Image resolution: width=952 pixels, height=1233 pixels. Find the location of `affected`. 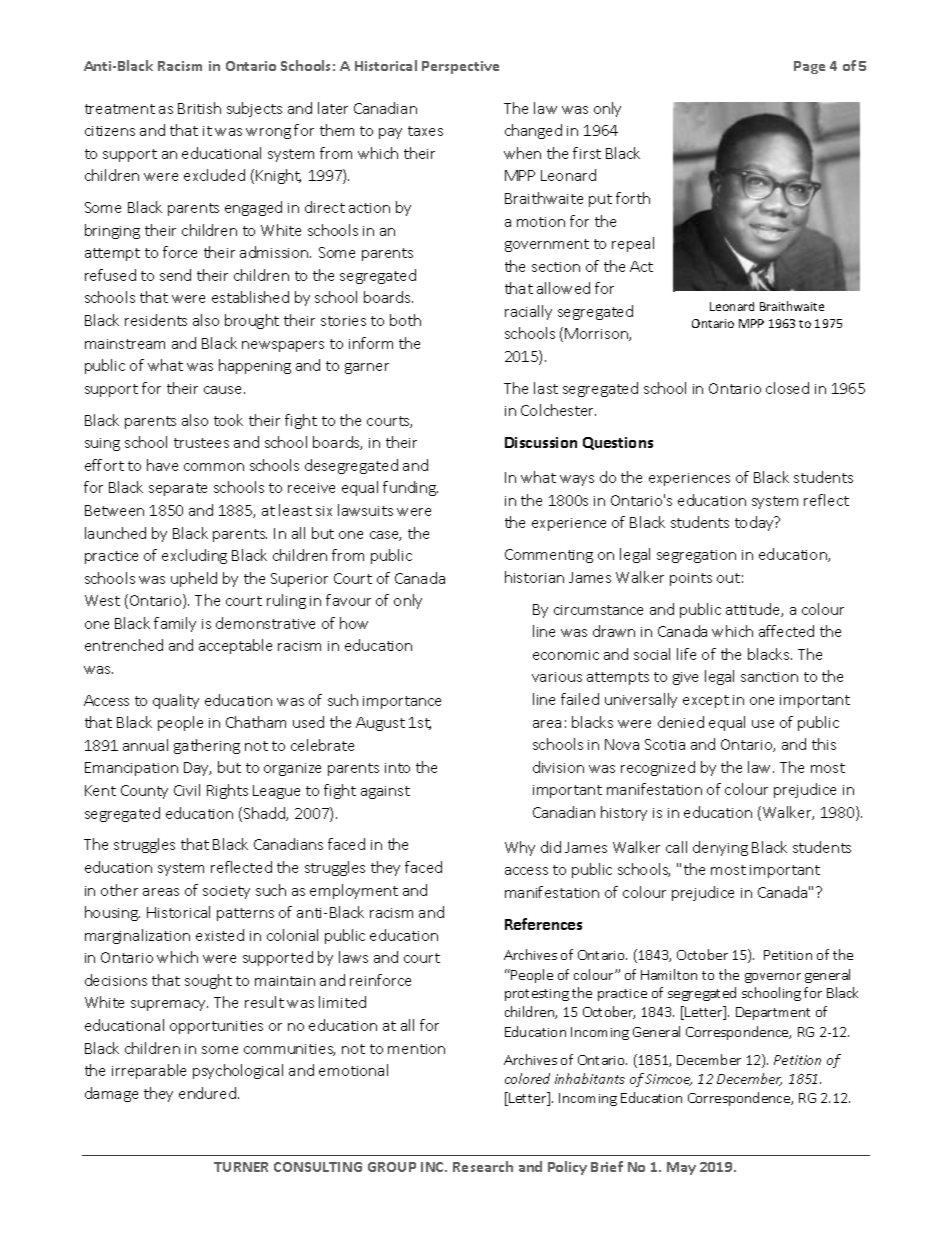

affected is located at coordinates (786, 631).
